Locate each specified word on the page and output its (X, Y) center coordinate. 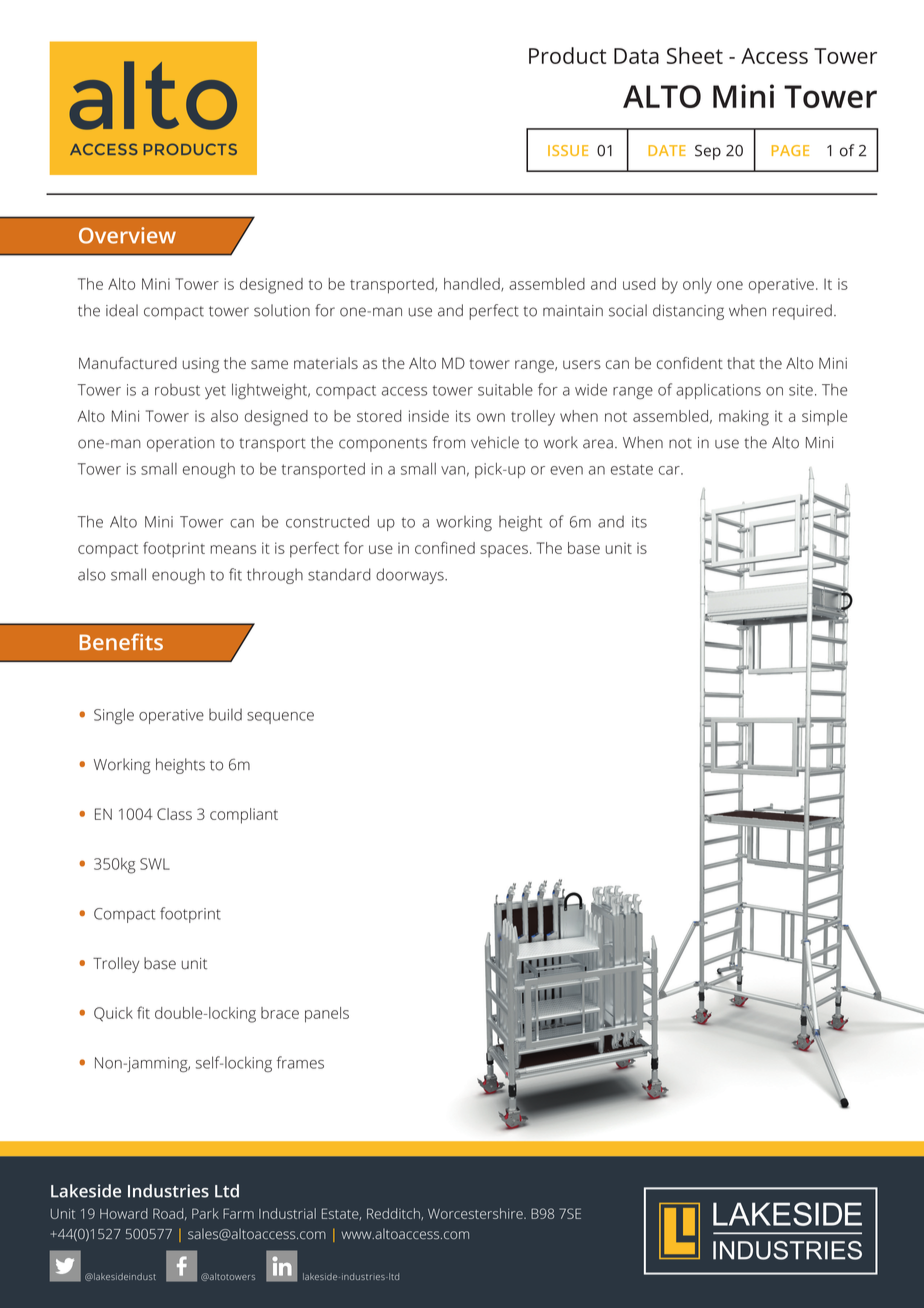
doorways (411, 576)
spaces (504, 551)
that (741, 363)
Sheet (695, 55)
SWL (155, 864)
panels (327, 1015)
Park (205, 1213)
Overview (127, 235)
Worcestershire (476, 1213)
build (225, 714)
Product (567, 55)
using (201, 365)
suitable (505, 389)
